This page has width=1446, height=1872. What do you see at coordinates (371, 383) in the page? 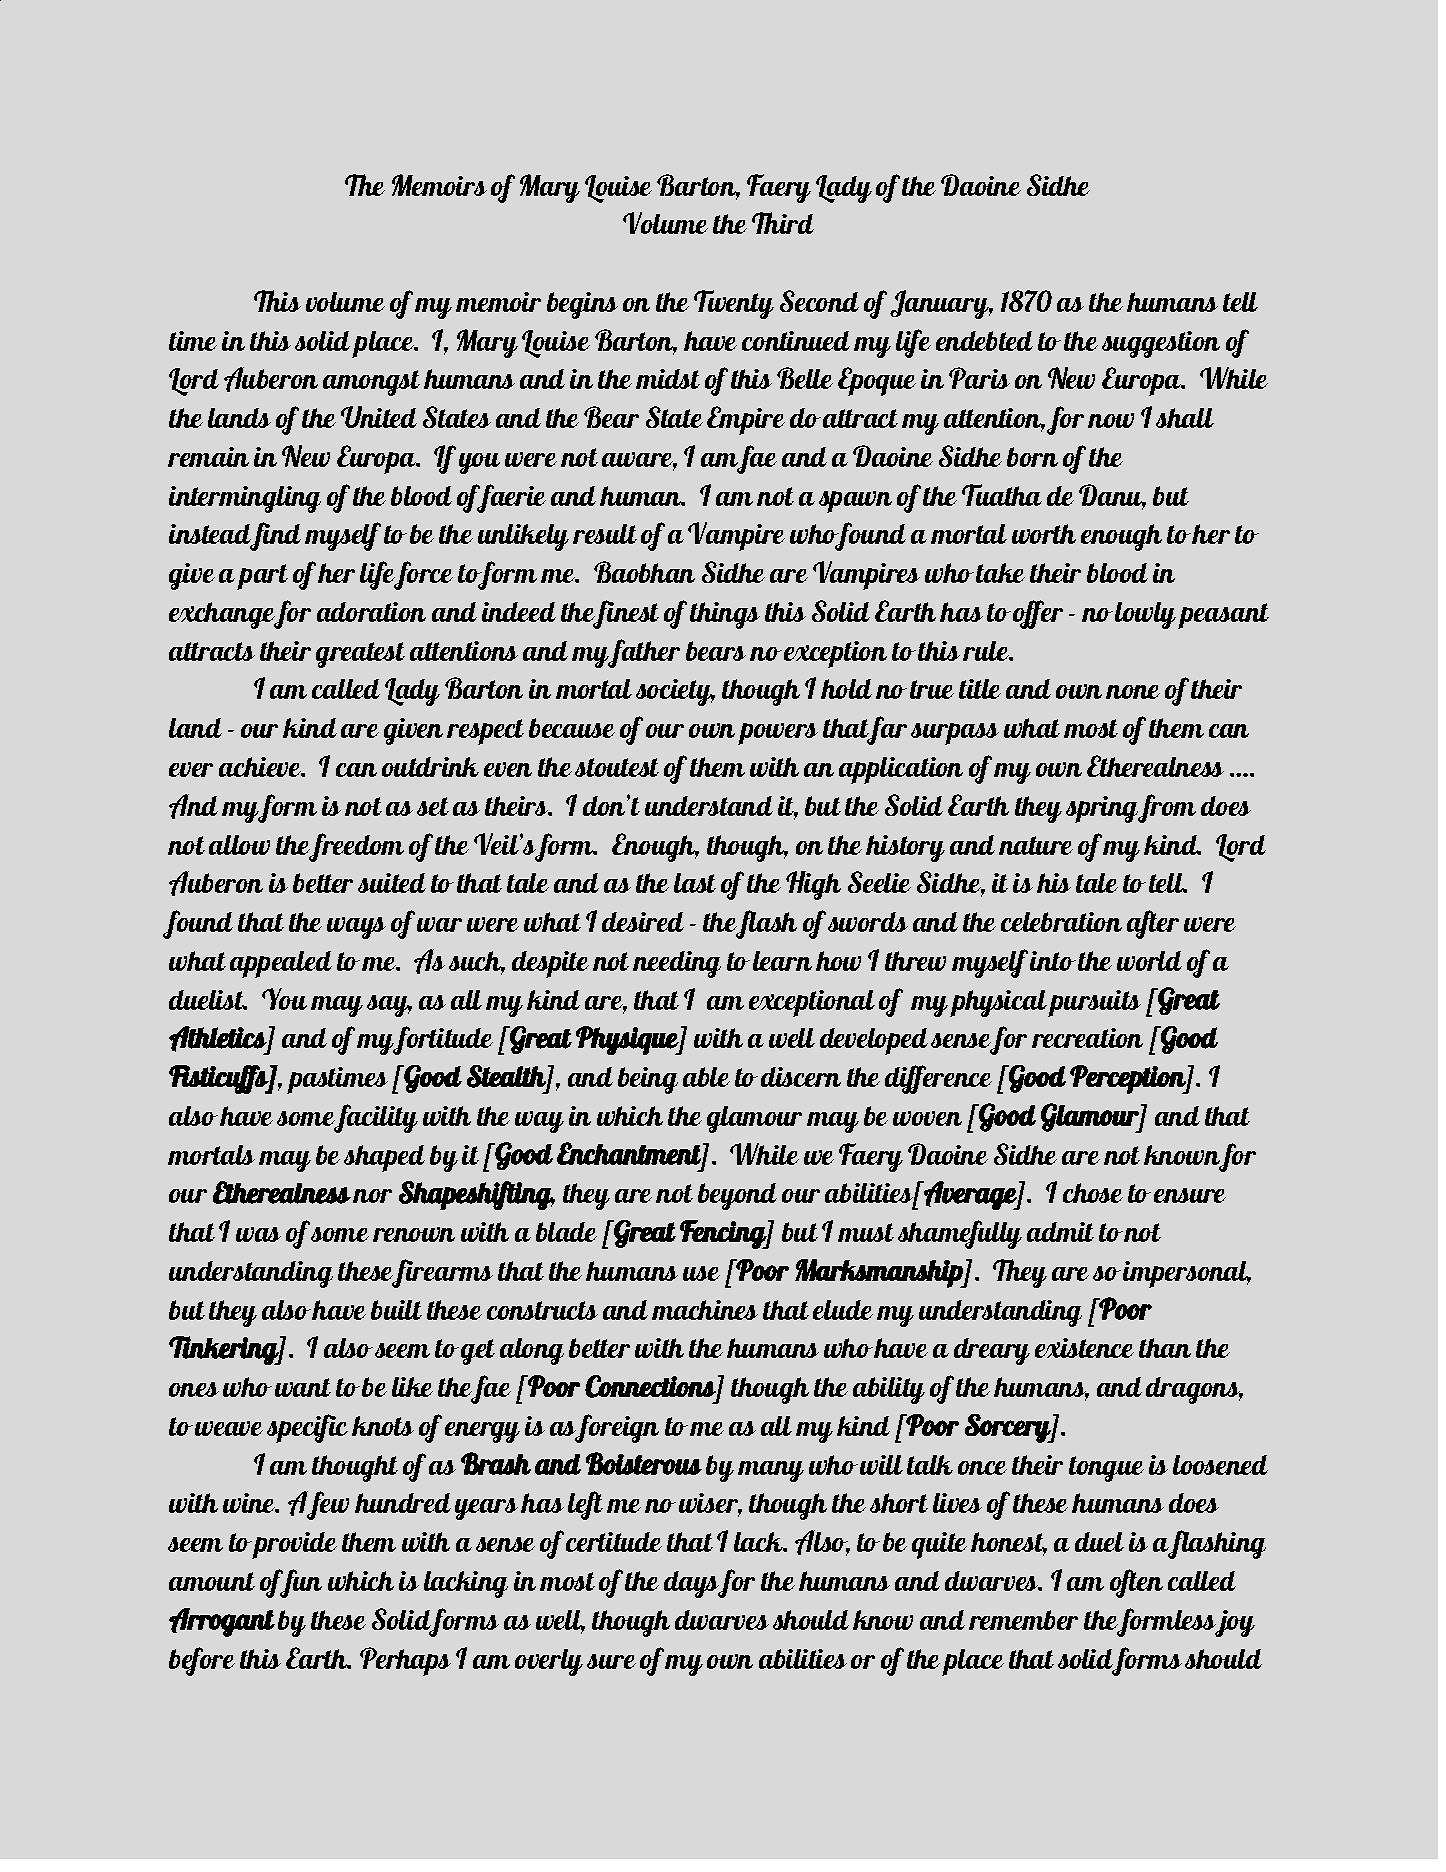
I see `amongst` at bounding box center [371, 383].
